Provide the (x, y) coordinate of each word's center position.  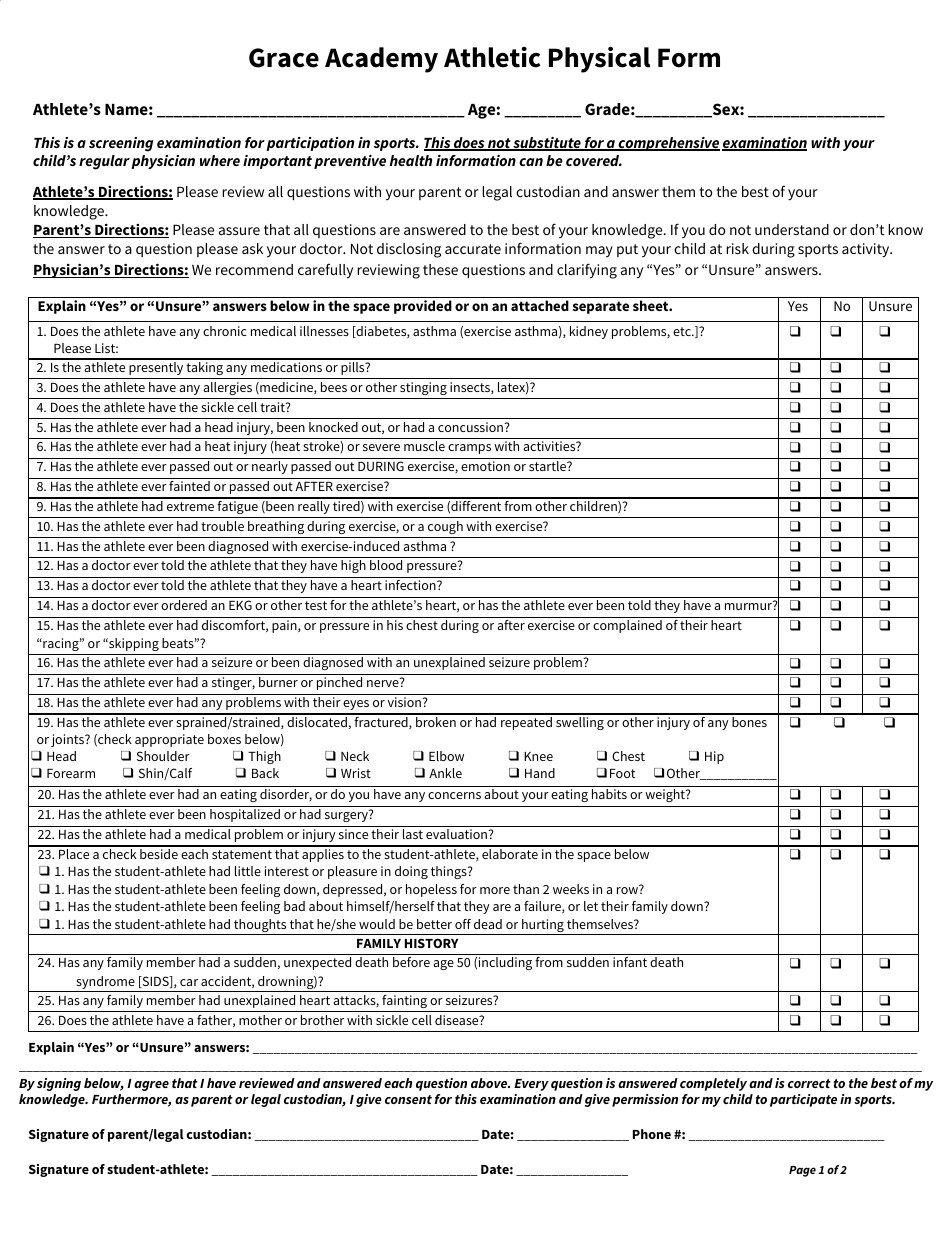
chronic (225, 331)
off (463, 924)
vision (406, 702)
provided (423, 307)
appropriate (169, 740)
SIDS (155, 982)
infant (630, 962)
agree (151, 1086)
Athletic (492, 57)
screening (121, 144)
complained (627, 626)
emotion (485, 466)
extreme (190, 506)
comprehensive (668, 144)
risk (737, 248)
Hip (714, 757)
